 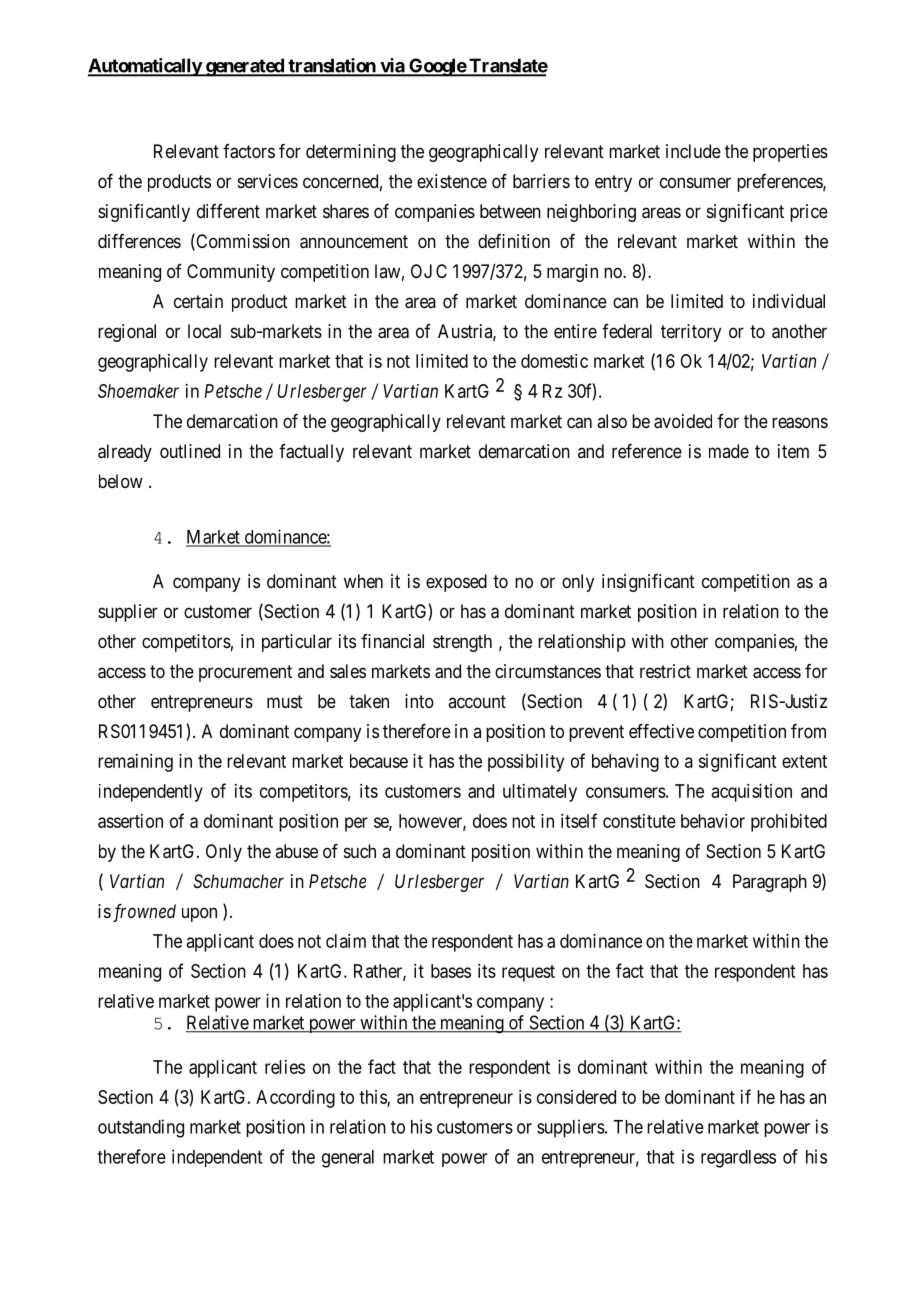 What do you see at coordinates (665, 671) in the screenshot?
I see `restrict` at bounding box center [665, 671].
